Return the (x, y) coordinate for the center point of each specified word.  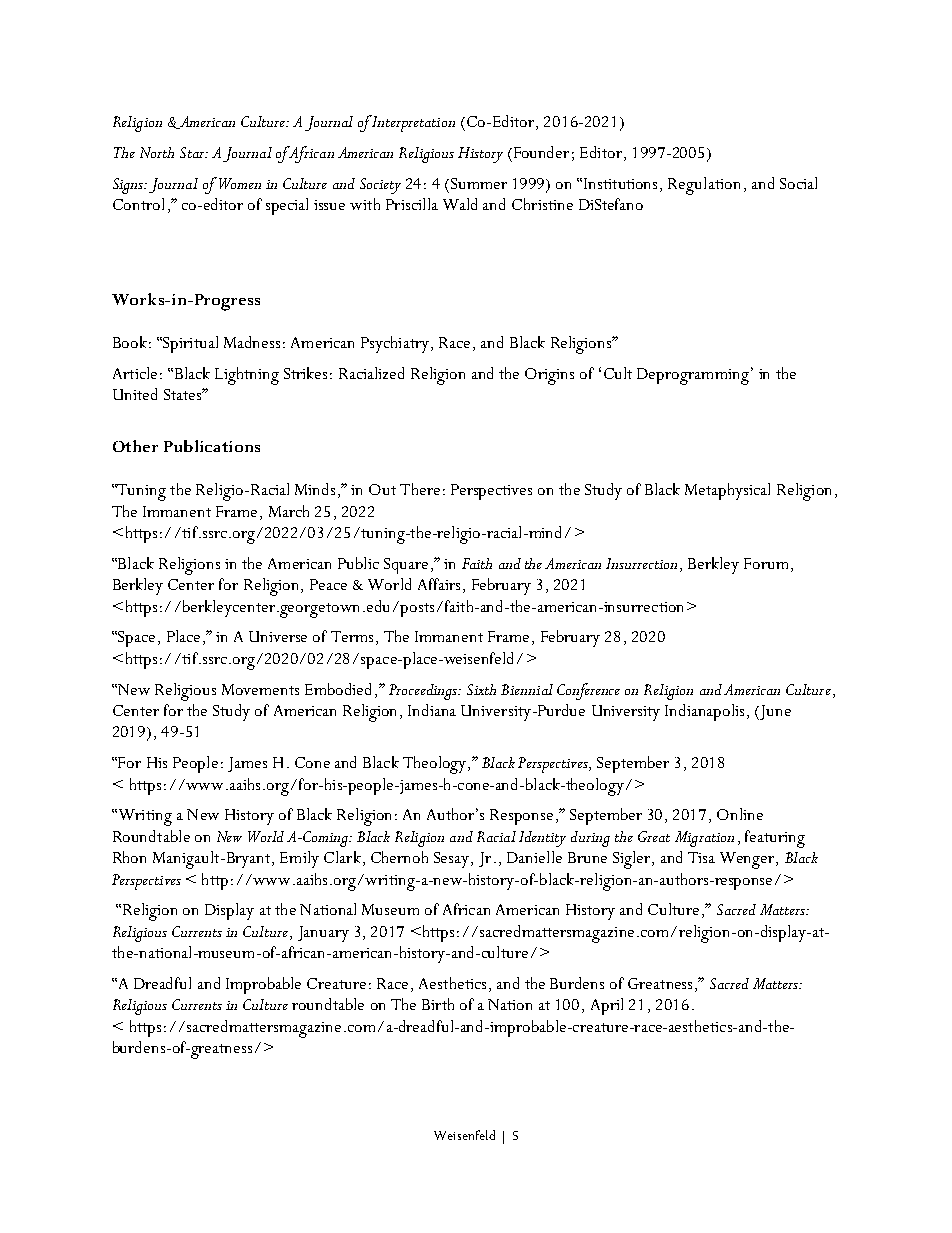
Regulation (704, 186)
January (323, 934)
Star (193, 152)
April (607, 1006)
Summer (479, 183)
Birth (438, 1004)
